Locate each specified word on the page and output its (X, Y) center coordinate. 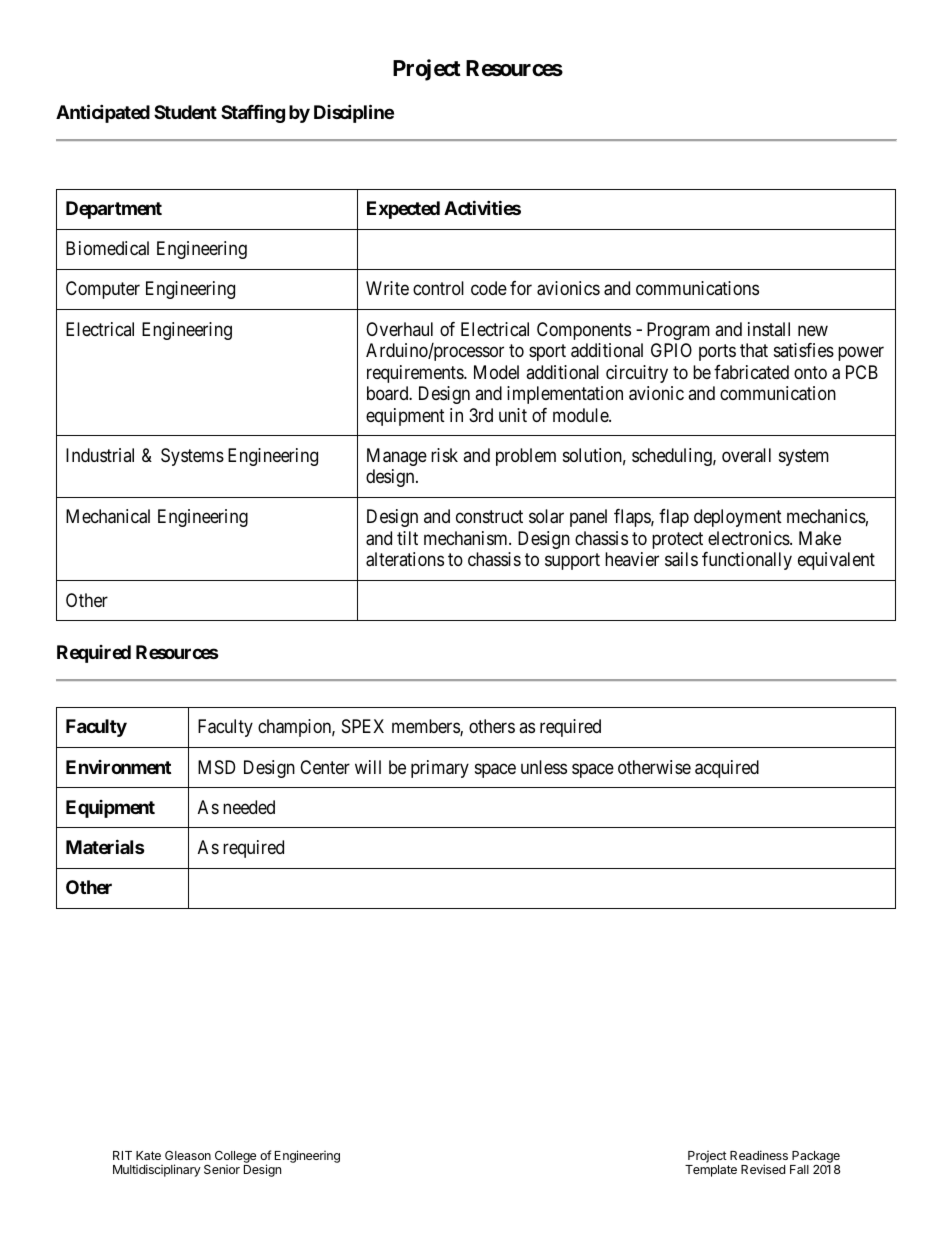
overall (746, 455)
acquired (727, 769)
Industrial (100, 455)
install (769, 329)
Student (185, 112)
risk (444, 455)
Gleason (188, 1155)
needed (249, 807)
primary (440, 769)
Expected (403, 210)
